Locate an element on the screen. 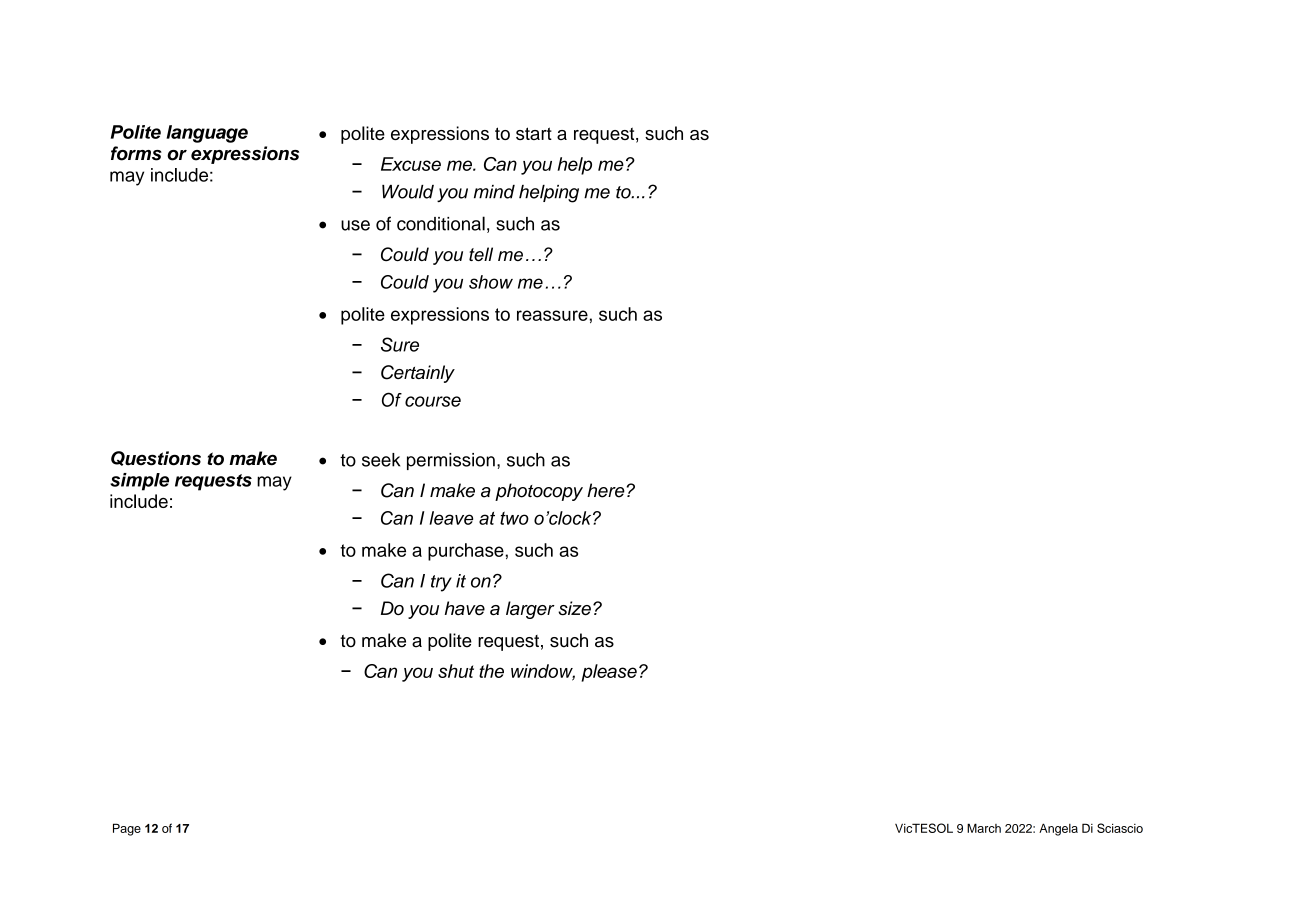 The image size is (1308, 924). here is located at coordinates (607, 490).
